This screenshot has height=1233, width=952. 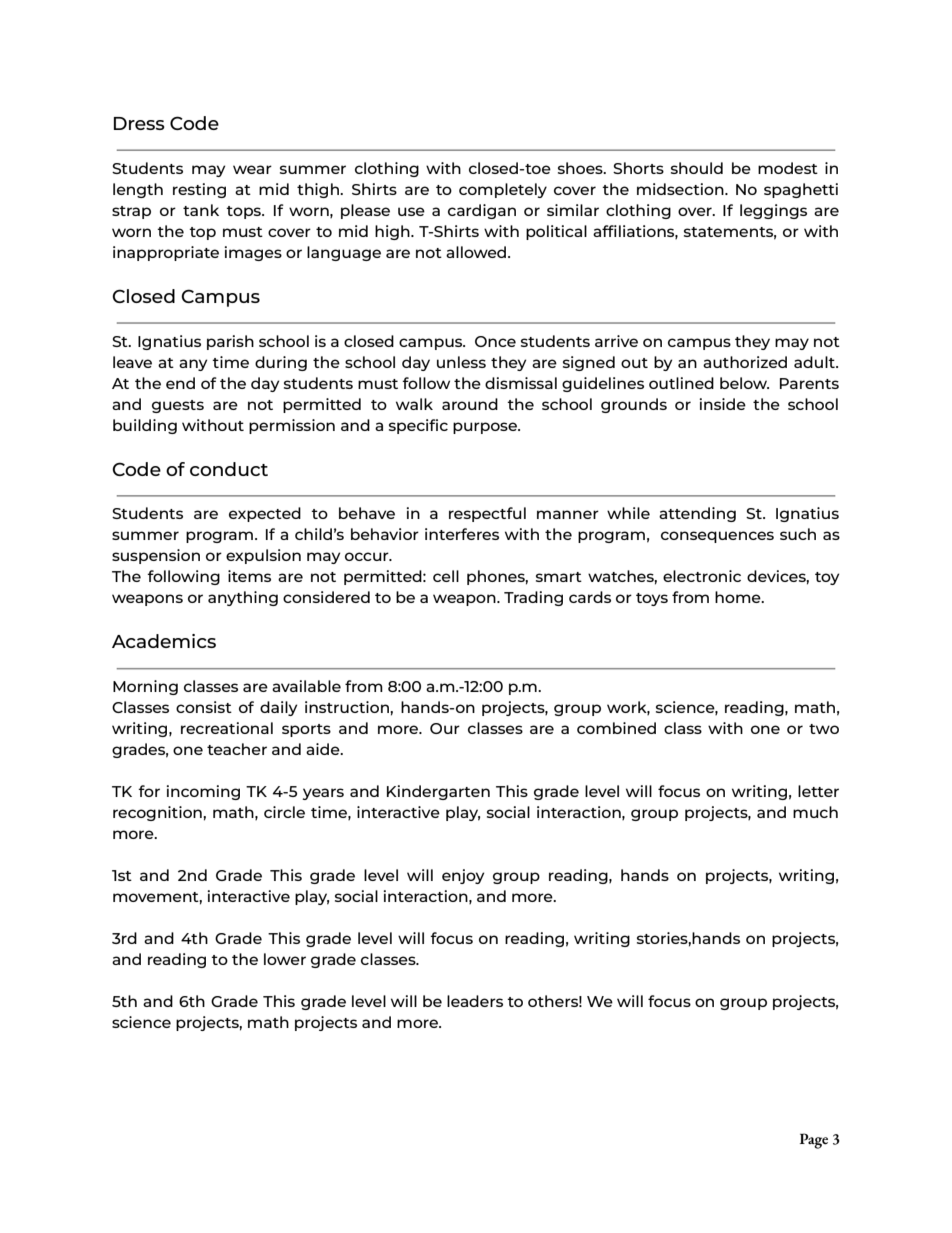 What do you see at coordinates (164, 641) in the screenshot?
I see `Academics` at bounding box center [164, 641].
